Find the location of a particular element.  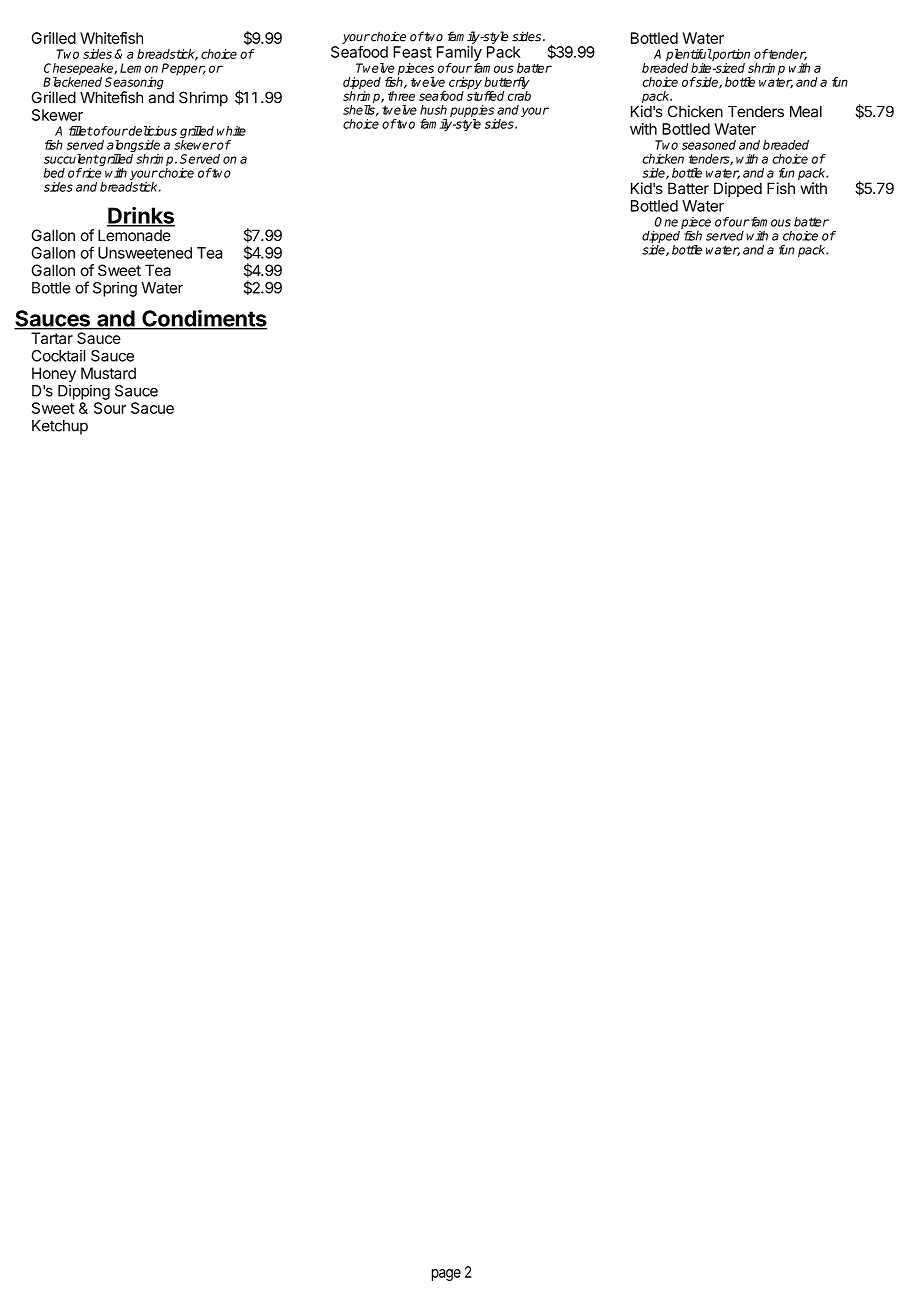

Cocktail is located at coordinates (58, 356).
